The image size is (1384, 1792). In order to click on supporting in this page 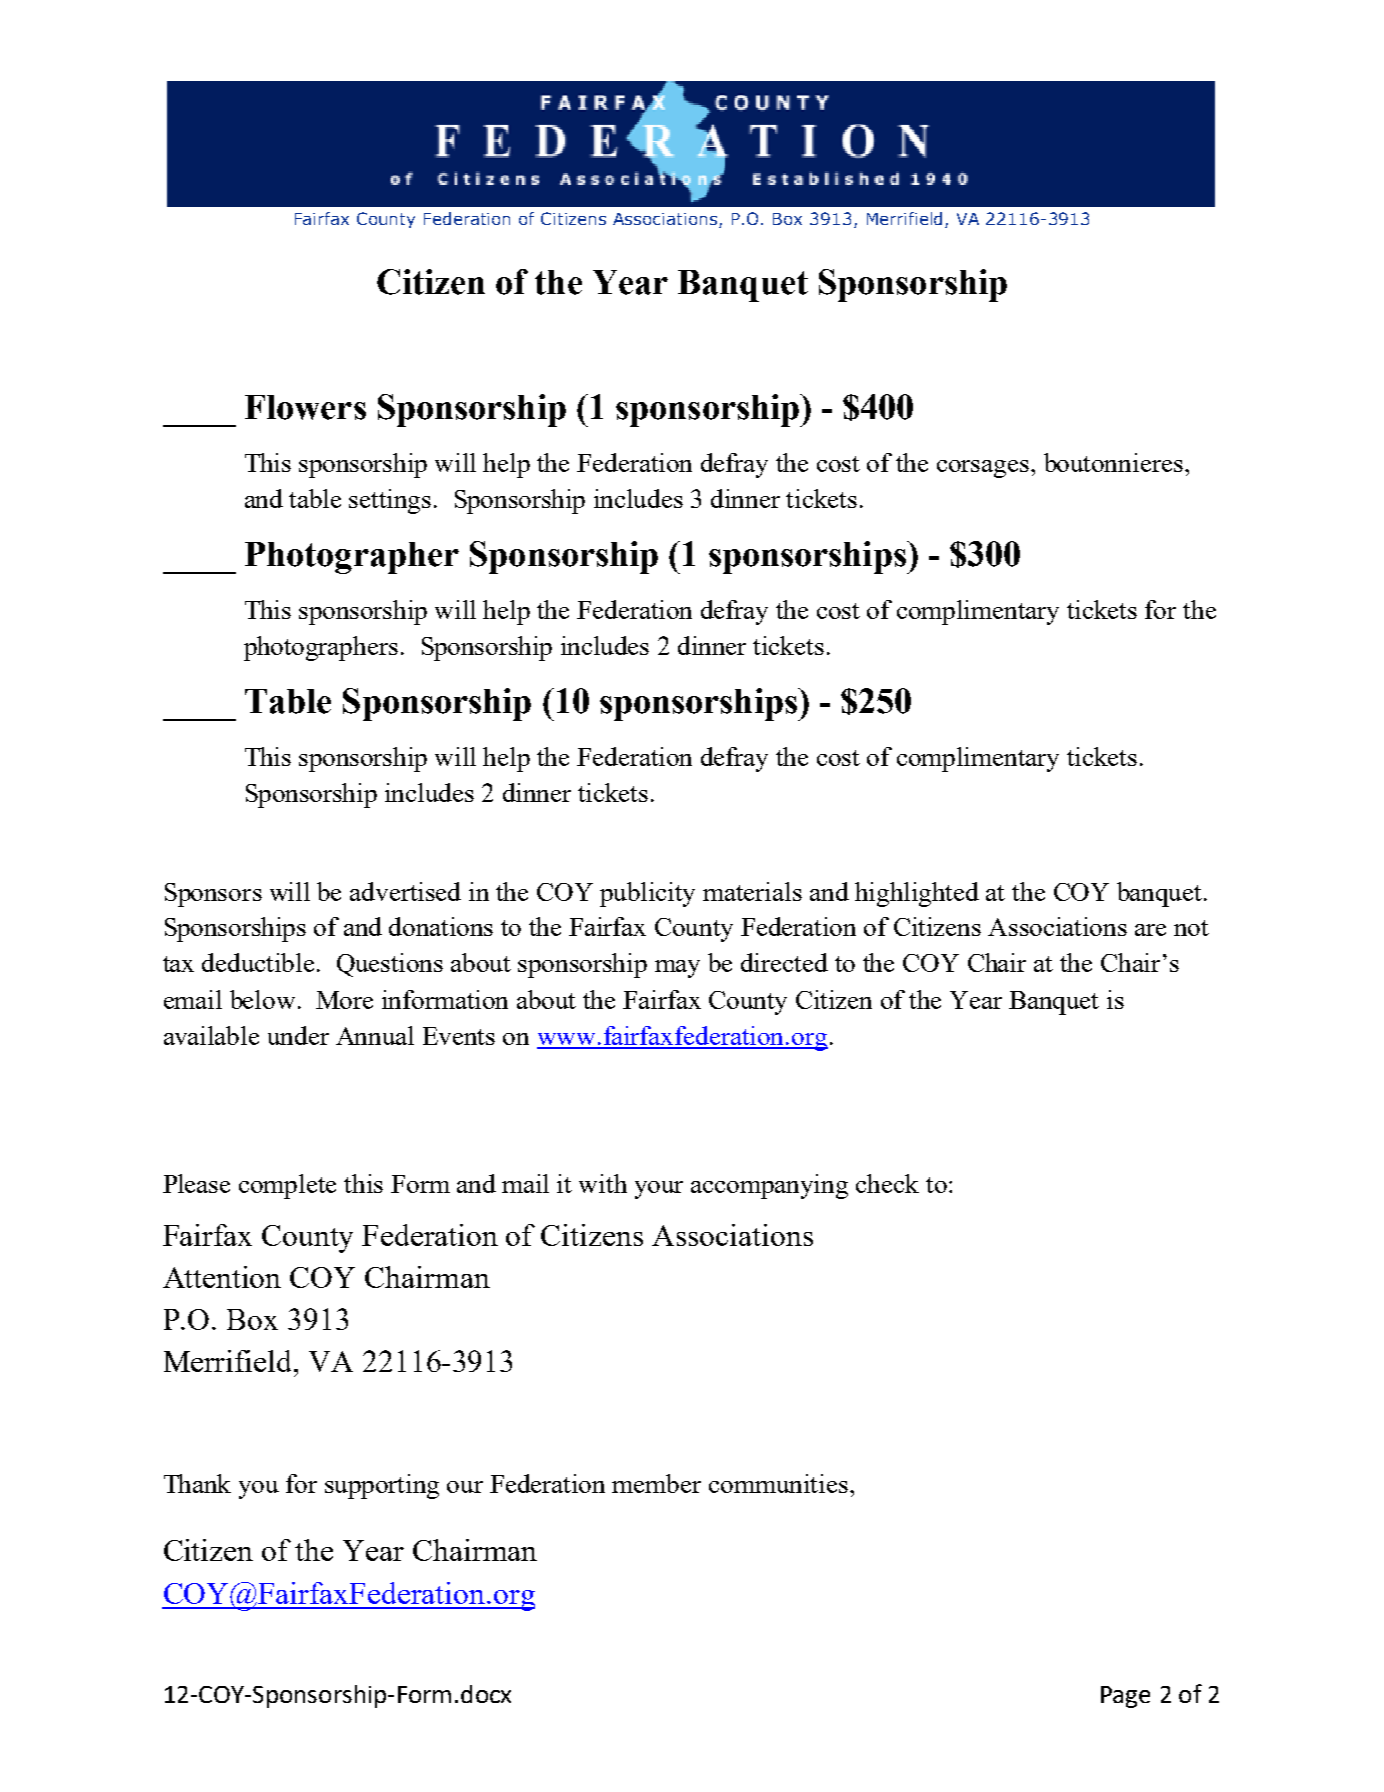, I will do `click(382, 1486)`.
